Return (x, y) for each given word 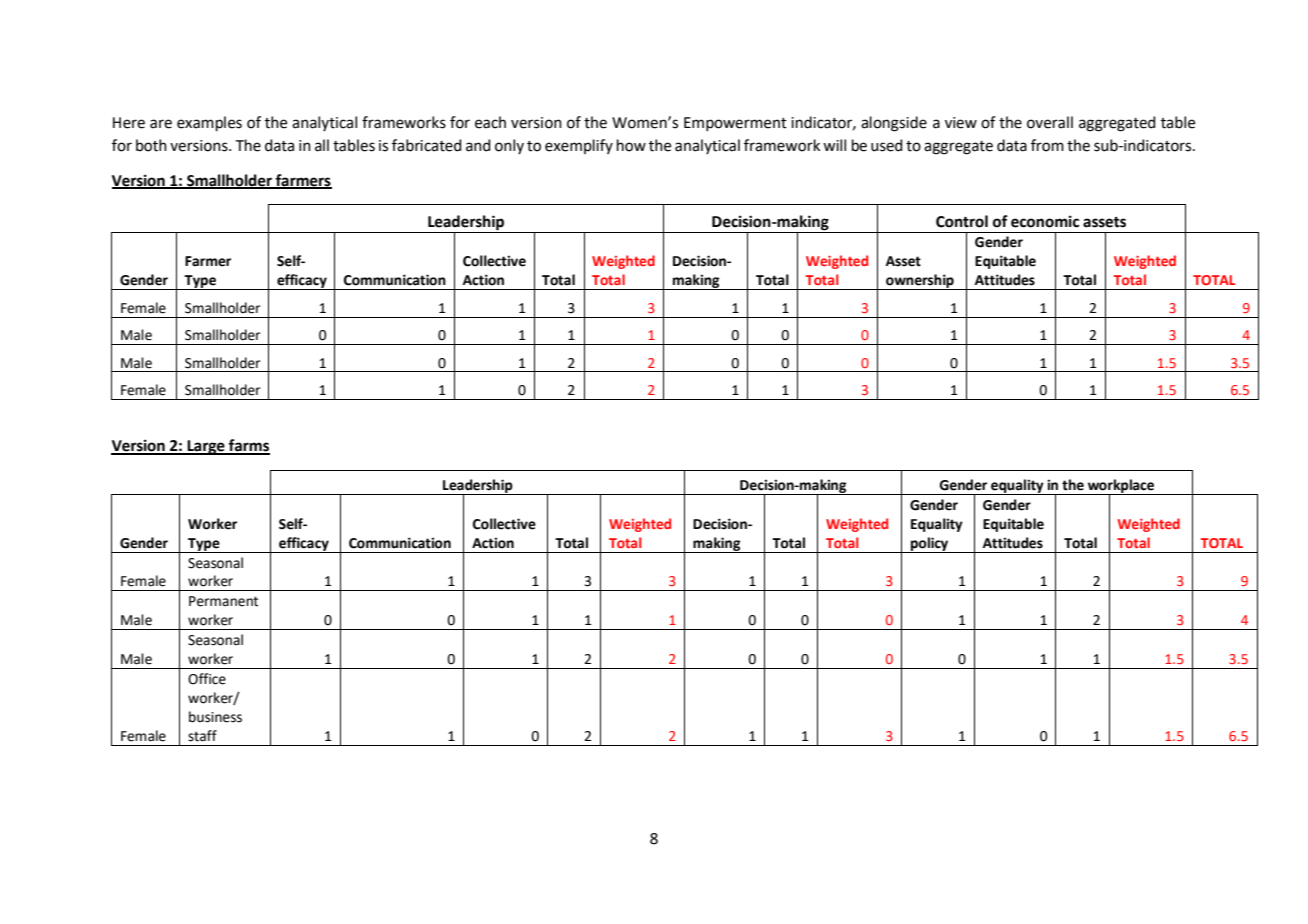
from (1047, 145)
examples (209, 123)
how (631, 145)
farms (248, 446)
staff (202, 736)
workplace (1121, 487)
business (215, 717)
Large (206, 447)
